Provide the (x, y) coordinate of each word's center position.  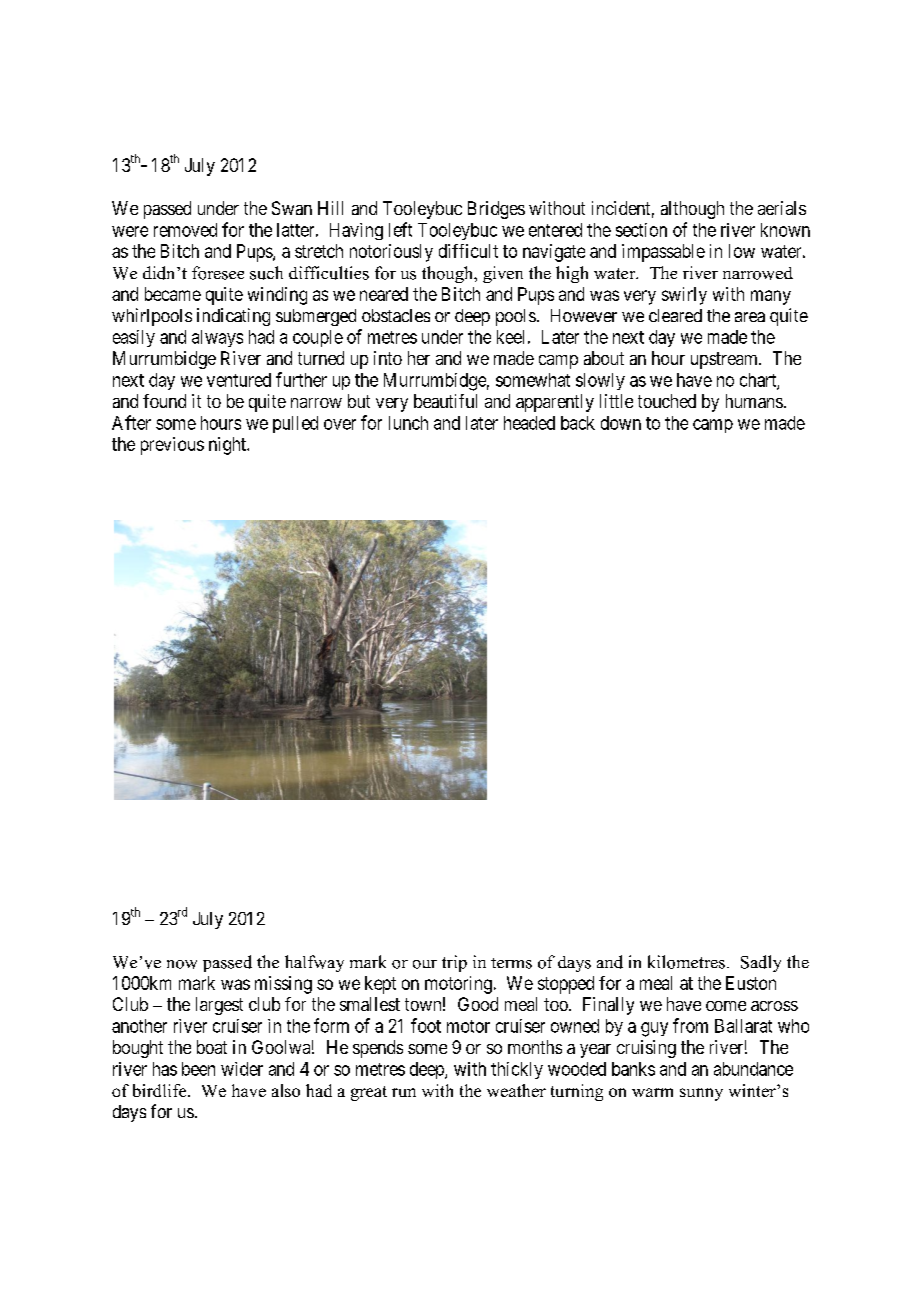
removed (185, 230)
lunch (408, 423)
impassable (663, 253)
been (198, 1069)
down (621, 423)
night (229, 446)
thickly (517, 1070)
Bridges (496, 210)
